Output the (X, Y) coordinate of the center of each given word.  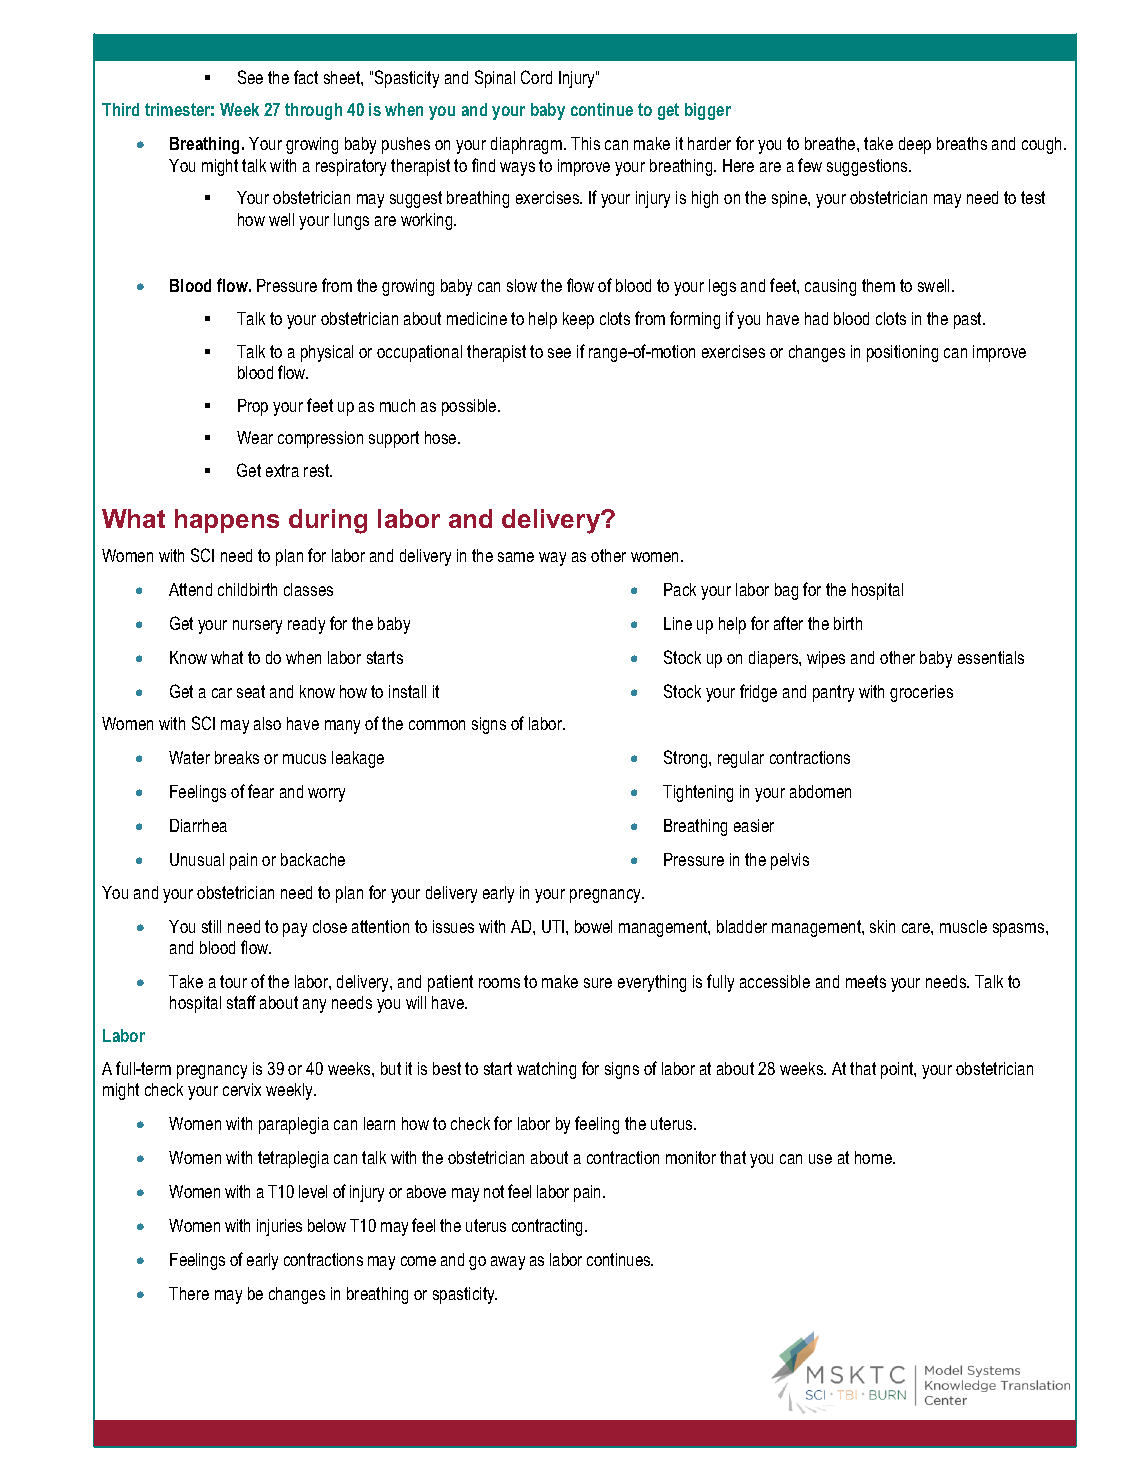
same (516, 557)
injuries (279, 1227)
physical (327, 353)
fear (261, 791)
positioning (902, 353)
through (313, 111)
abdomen (820, 791)
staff (241, 1002)
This (585, 143)
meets (866, 981)
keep (578, 320)
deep (915, 145)
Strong (687, 759)
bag (786, 591)
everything (652, 983)
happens (227, 521)
